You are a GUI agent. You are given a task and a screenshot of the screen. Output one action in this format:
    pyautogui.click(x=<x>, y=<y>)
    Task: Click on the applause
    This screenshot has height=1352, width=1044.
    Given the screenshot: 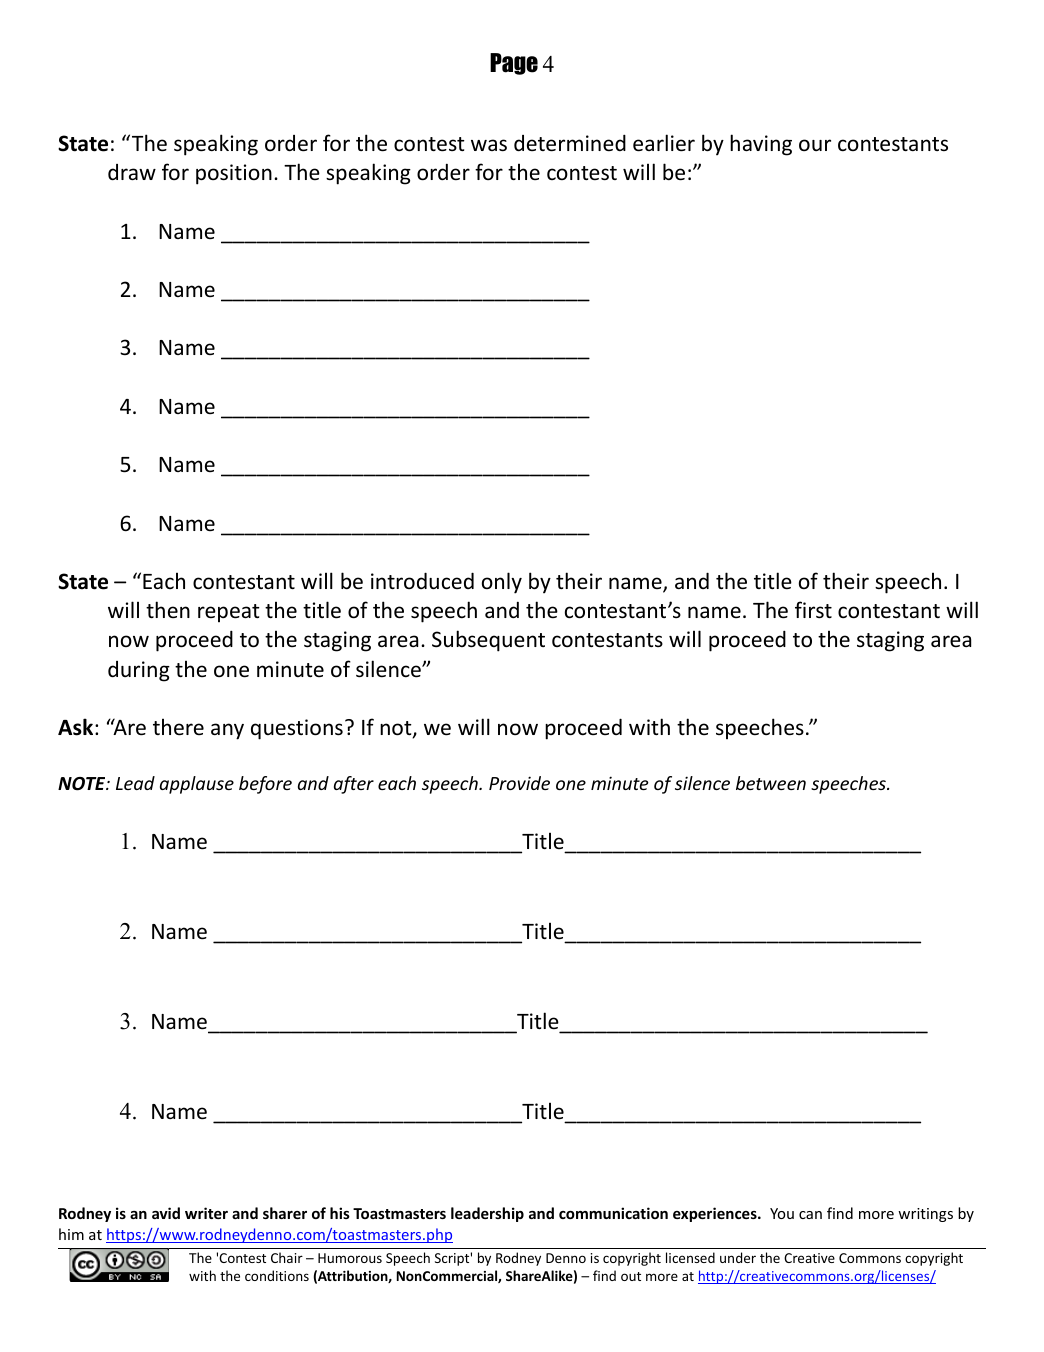 What is the action you would take?
    pyautogui.click(x=197, y=785)
